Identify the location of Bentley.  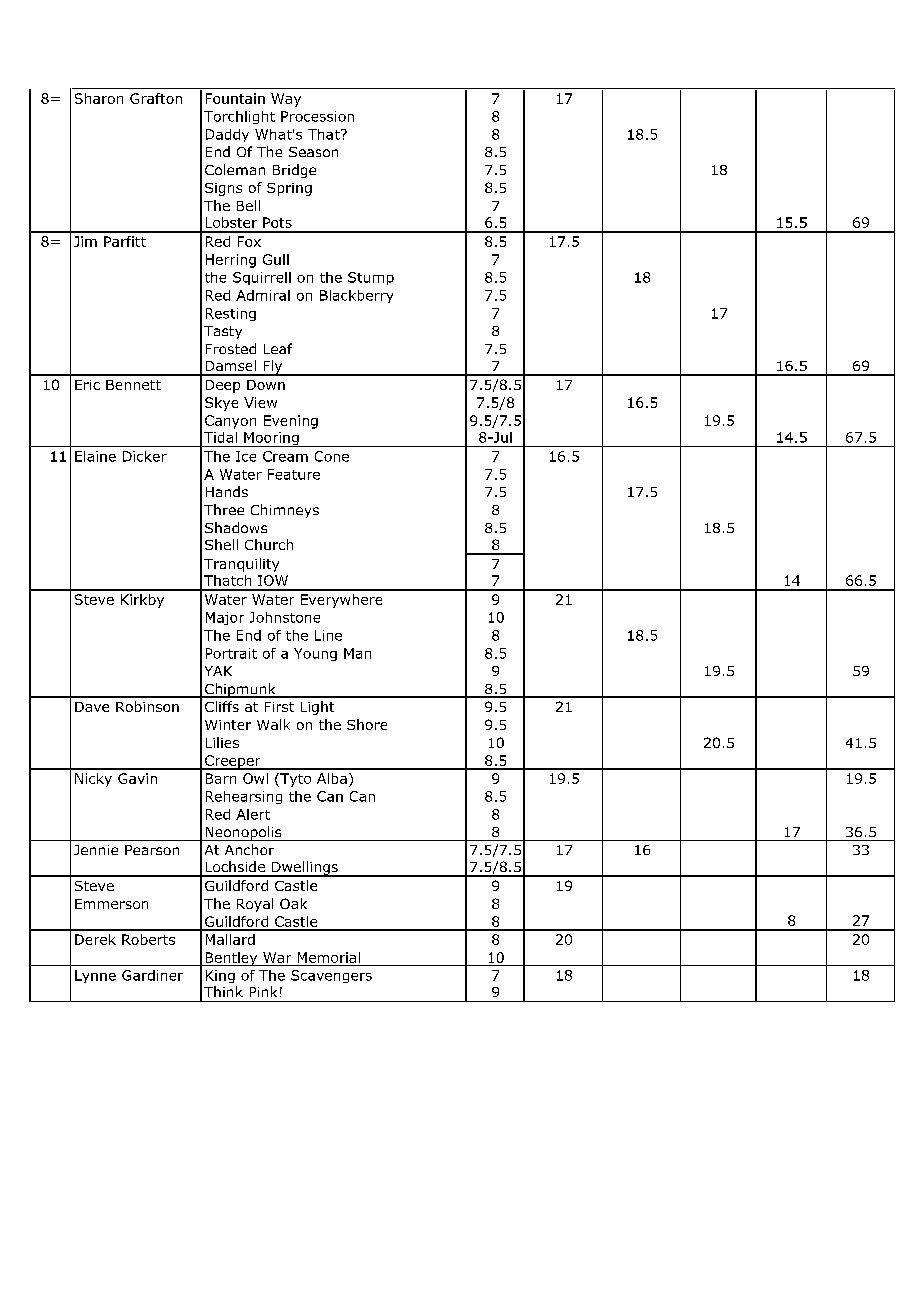
(231, 959).
